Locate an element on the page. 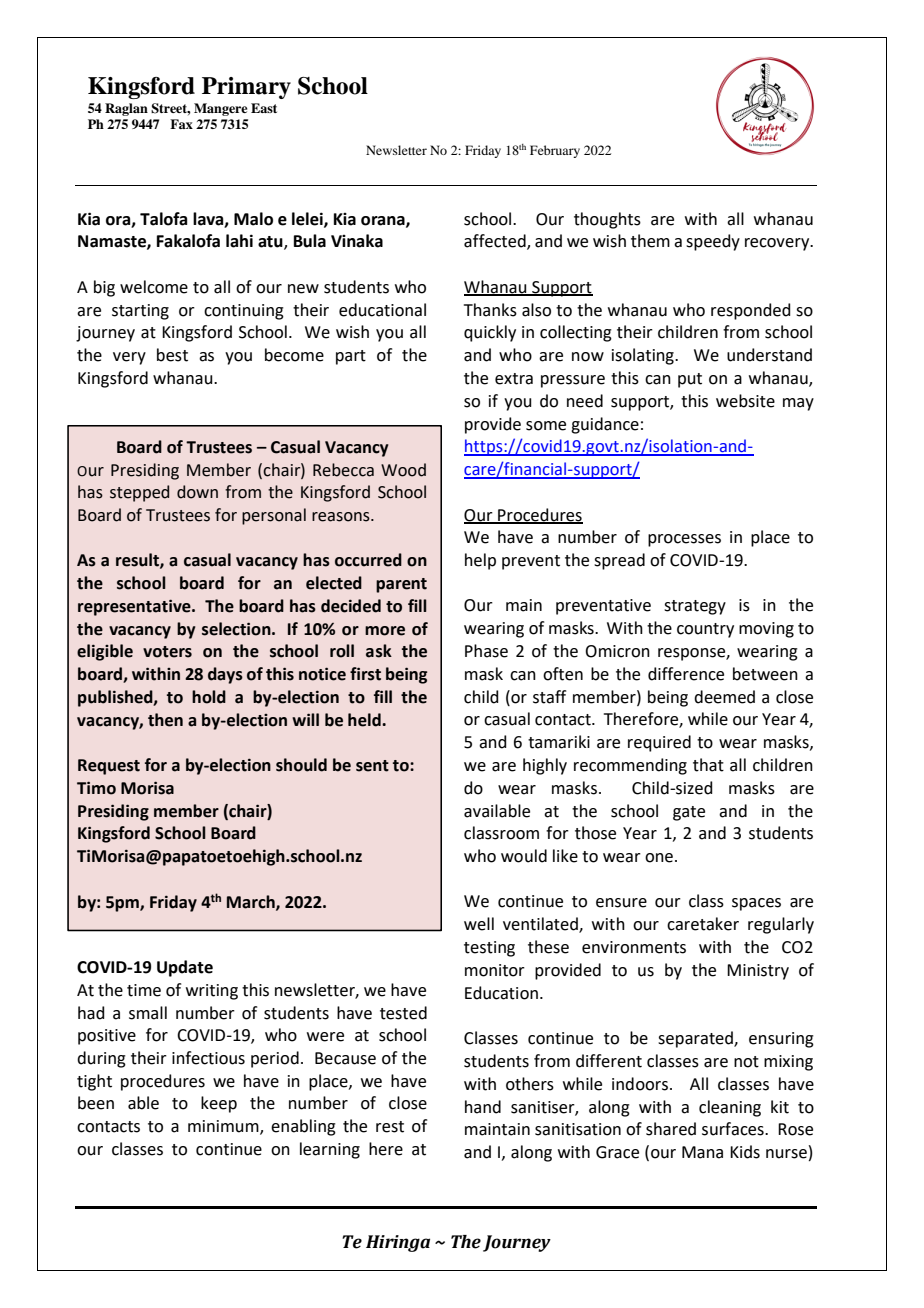  February is located at coordinates (555, 151).
